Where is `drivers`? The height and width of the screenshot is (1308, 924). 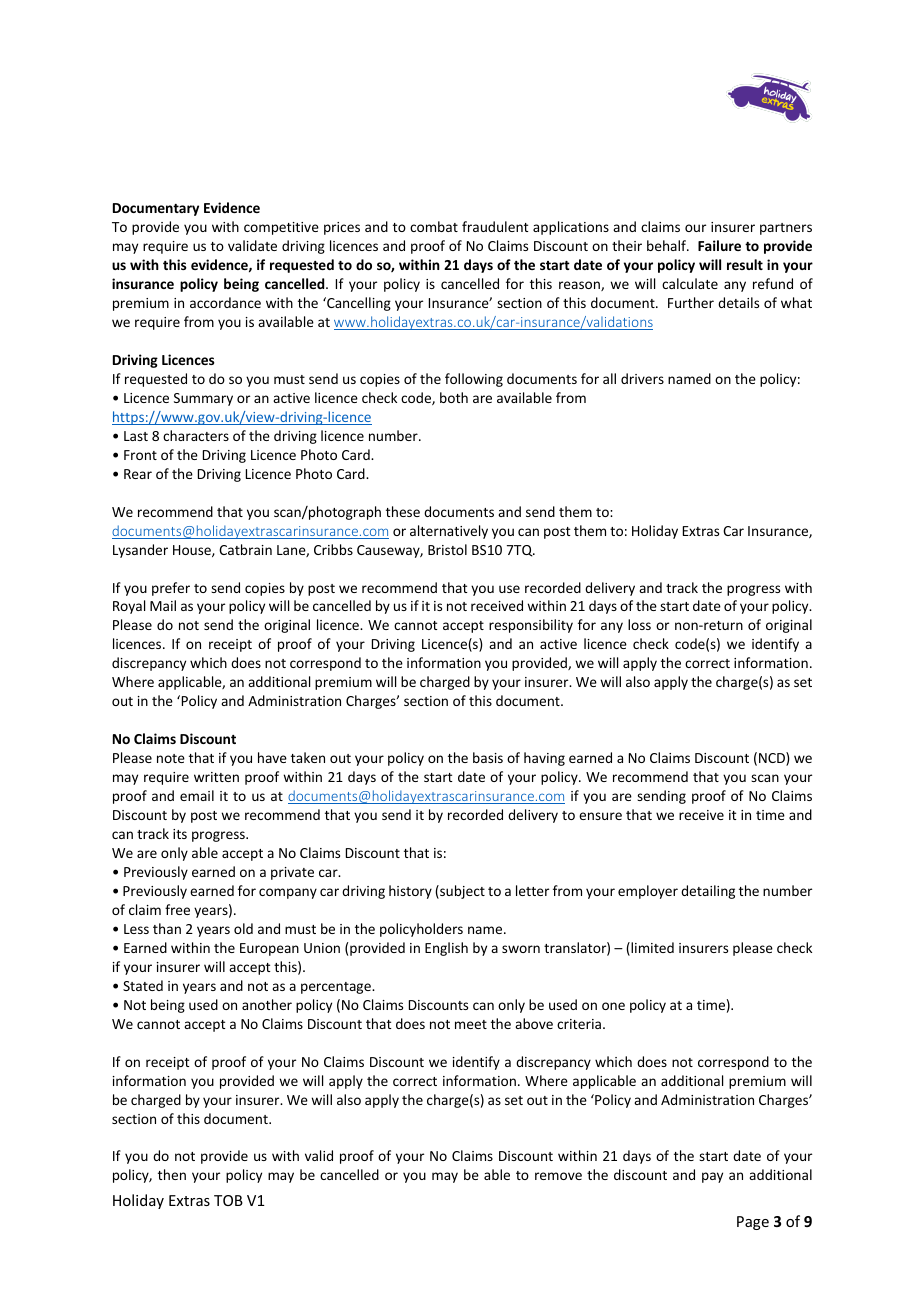 drivers is located at coordinates (642, 378).
